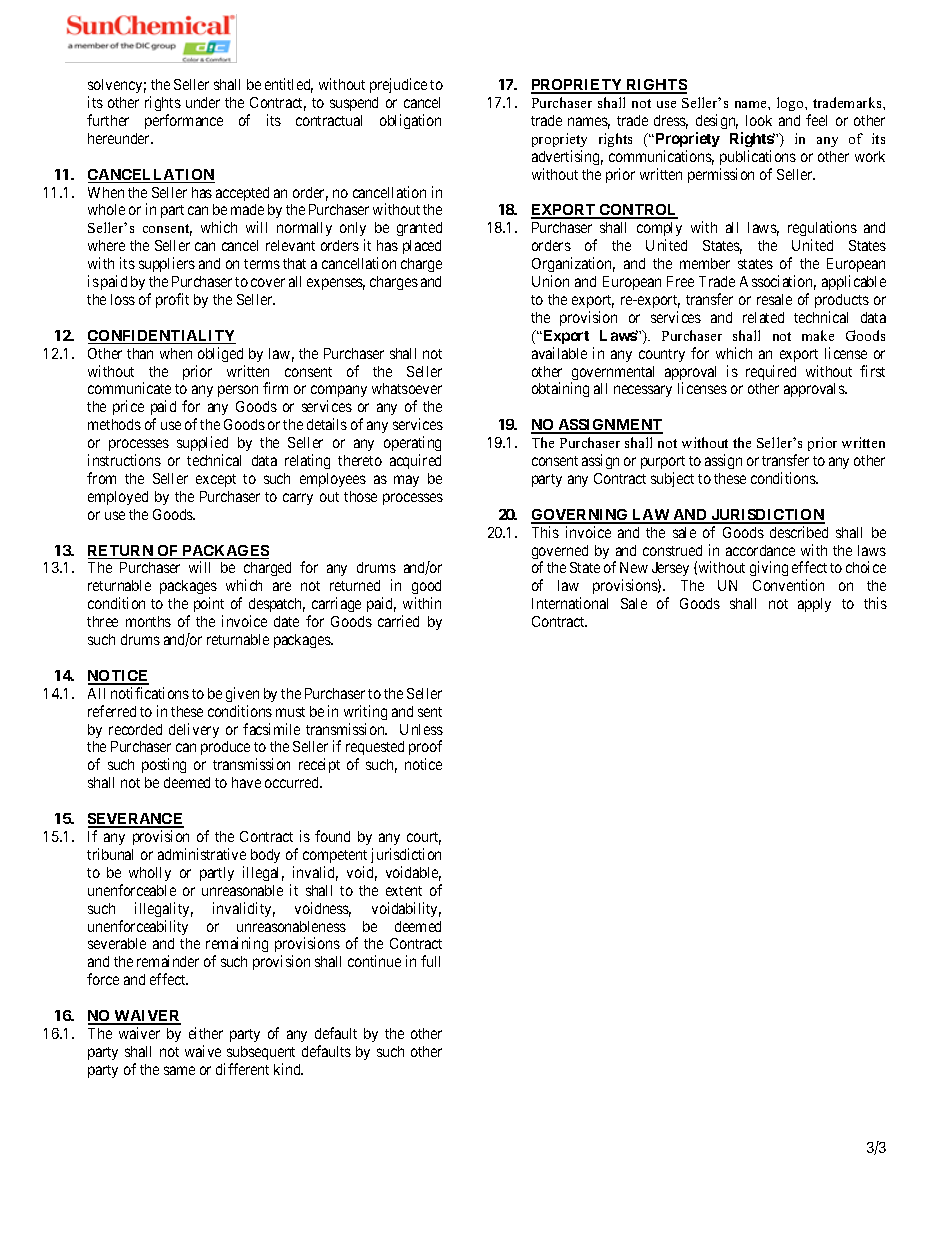 The height and width of the screenshot is (1233, 952). What do you see at coordinates (412, 443) in the screenshot?
I see `operating` at bounding box center [412, 443].
